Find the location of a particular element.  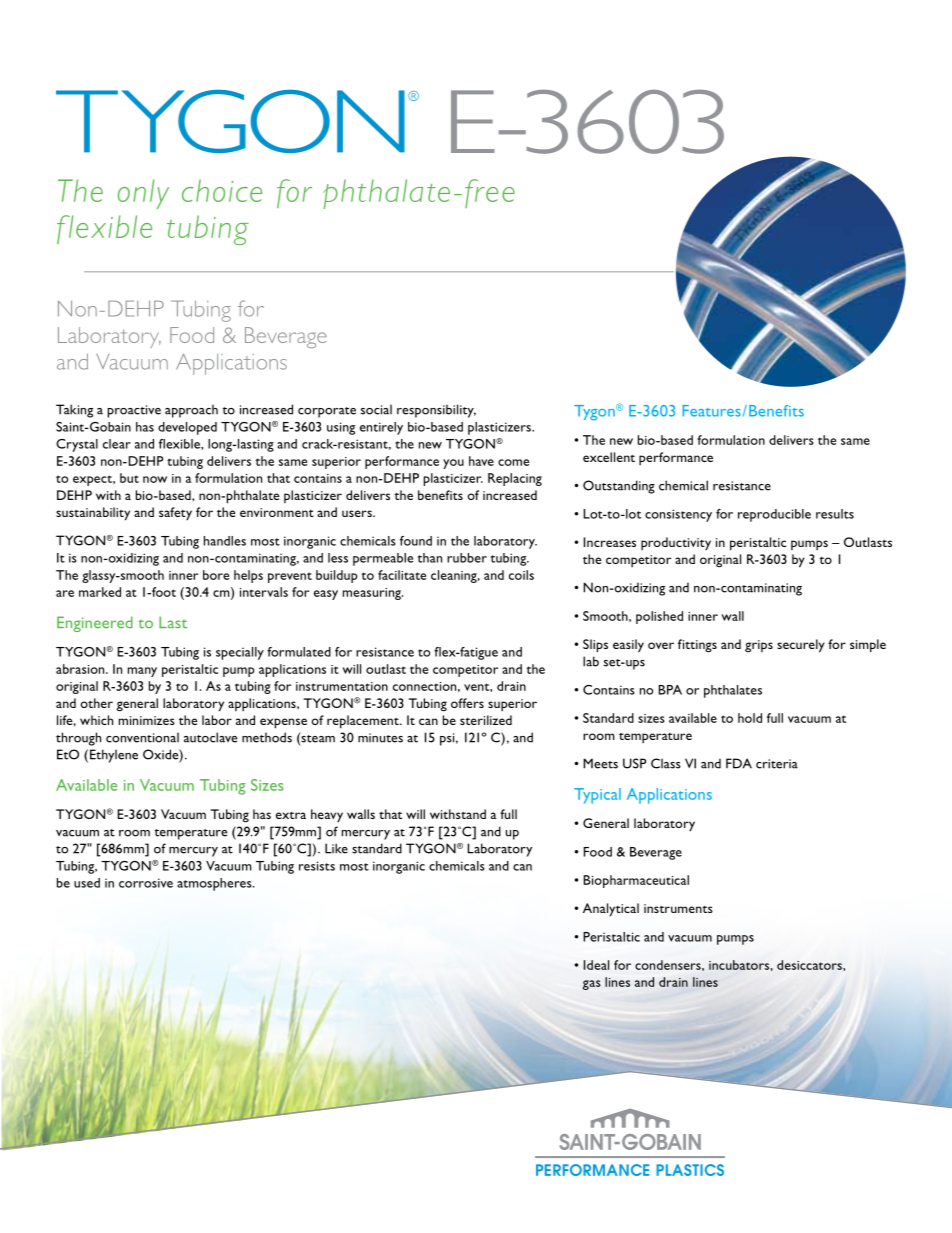

hold is located at coordinates (750, 718).
